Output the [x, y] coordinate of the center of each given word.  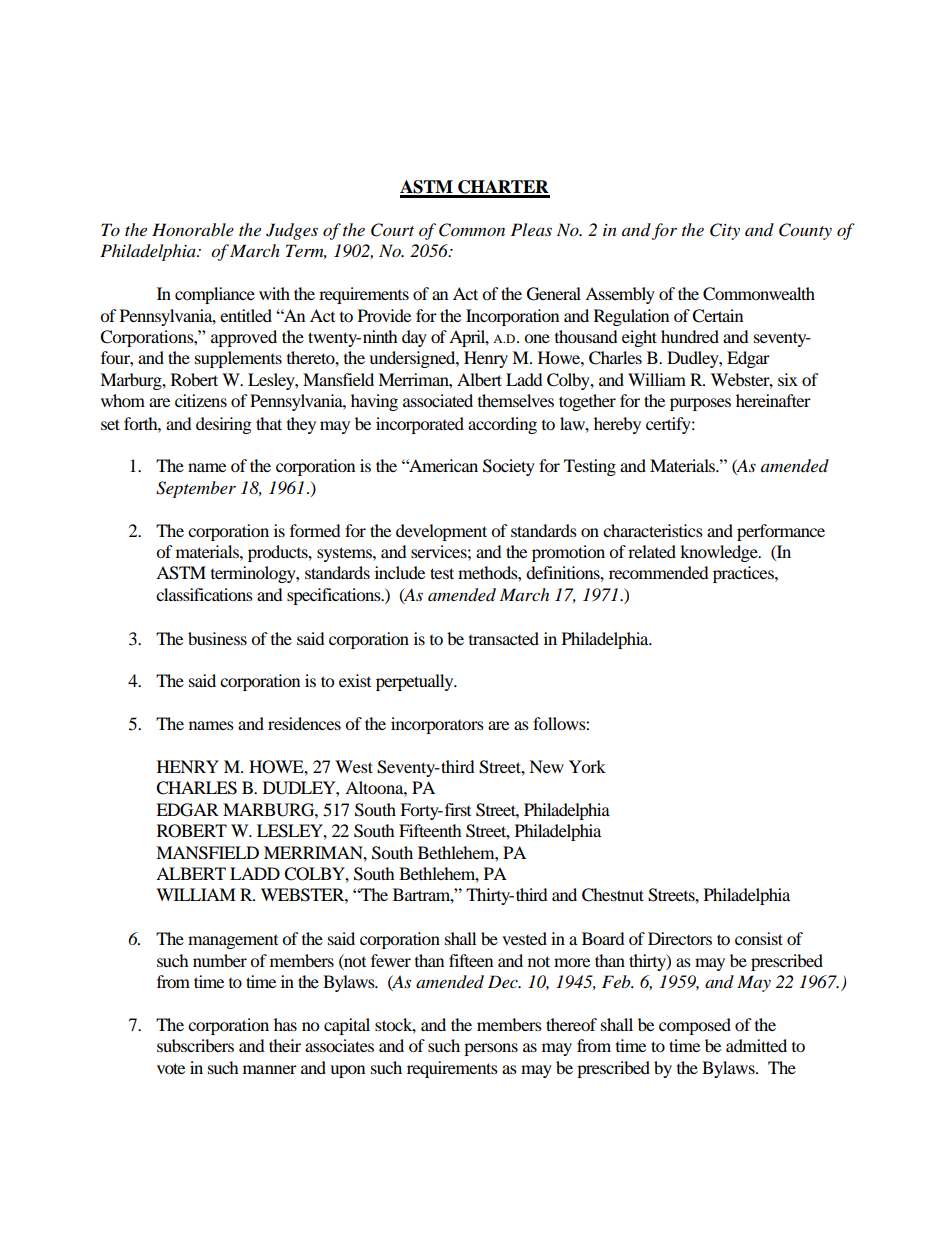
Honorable [193, 229]
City [725, 231]
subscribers [195, 1045]
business [217, 638]
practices [744, 574]
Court [392, 230]
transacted [504, 638]
